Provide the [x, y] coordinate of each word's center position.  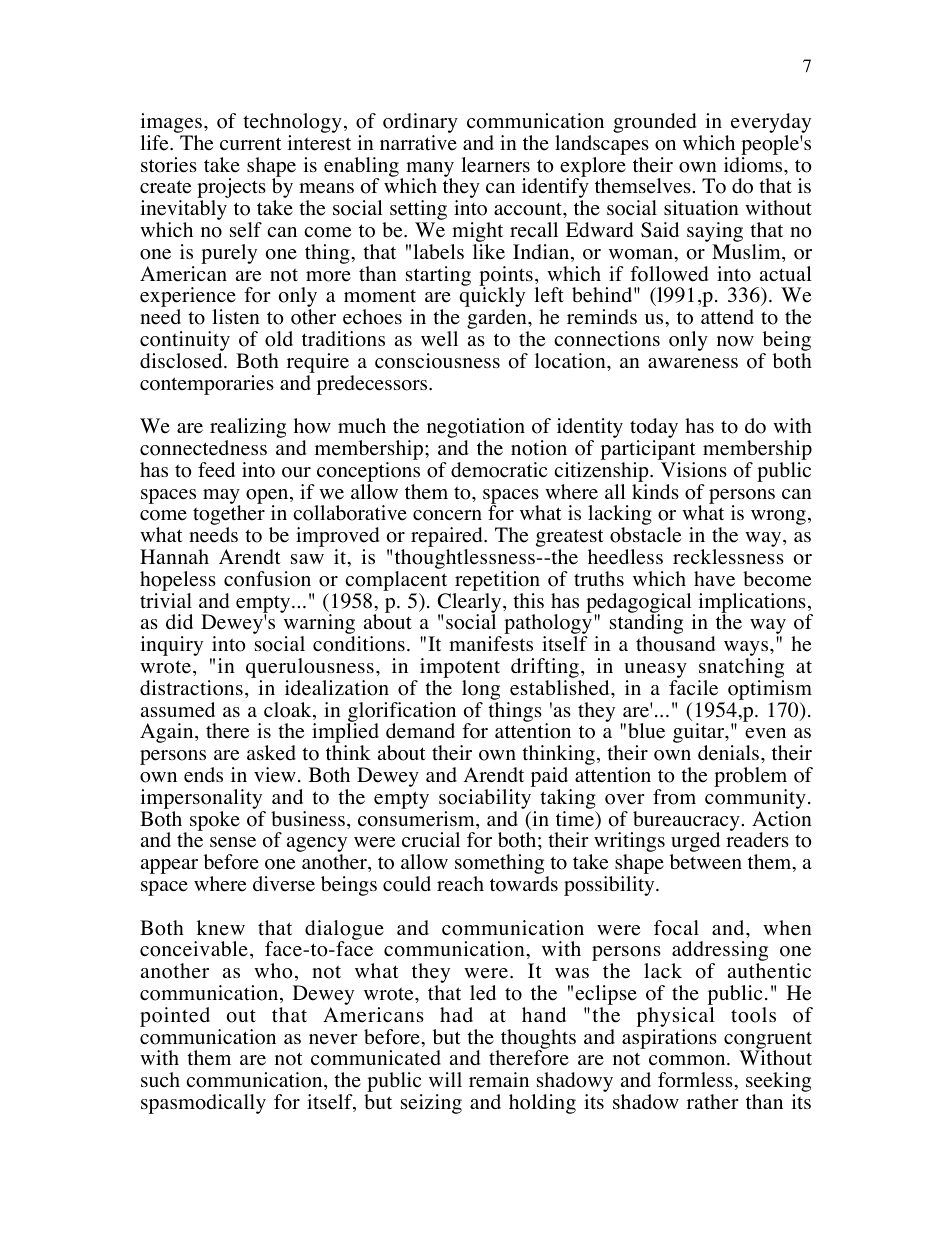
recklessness [728, 557]
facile [693, 688]
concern [447, 515]
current [251, 144]
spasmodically [203, 1104]
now [735, 341]
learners [495, 165]
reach [460, 884]
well [439, 339]
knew [221, 928]
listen [236, 317]
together [229, 516]
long [481, 690]
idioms [754, 165]
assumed [178, 710]
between [706, 862]
